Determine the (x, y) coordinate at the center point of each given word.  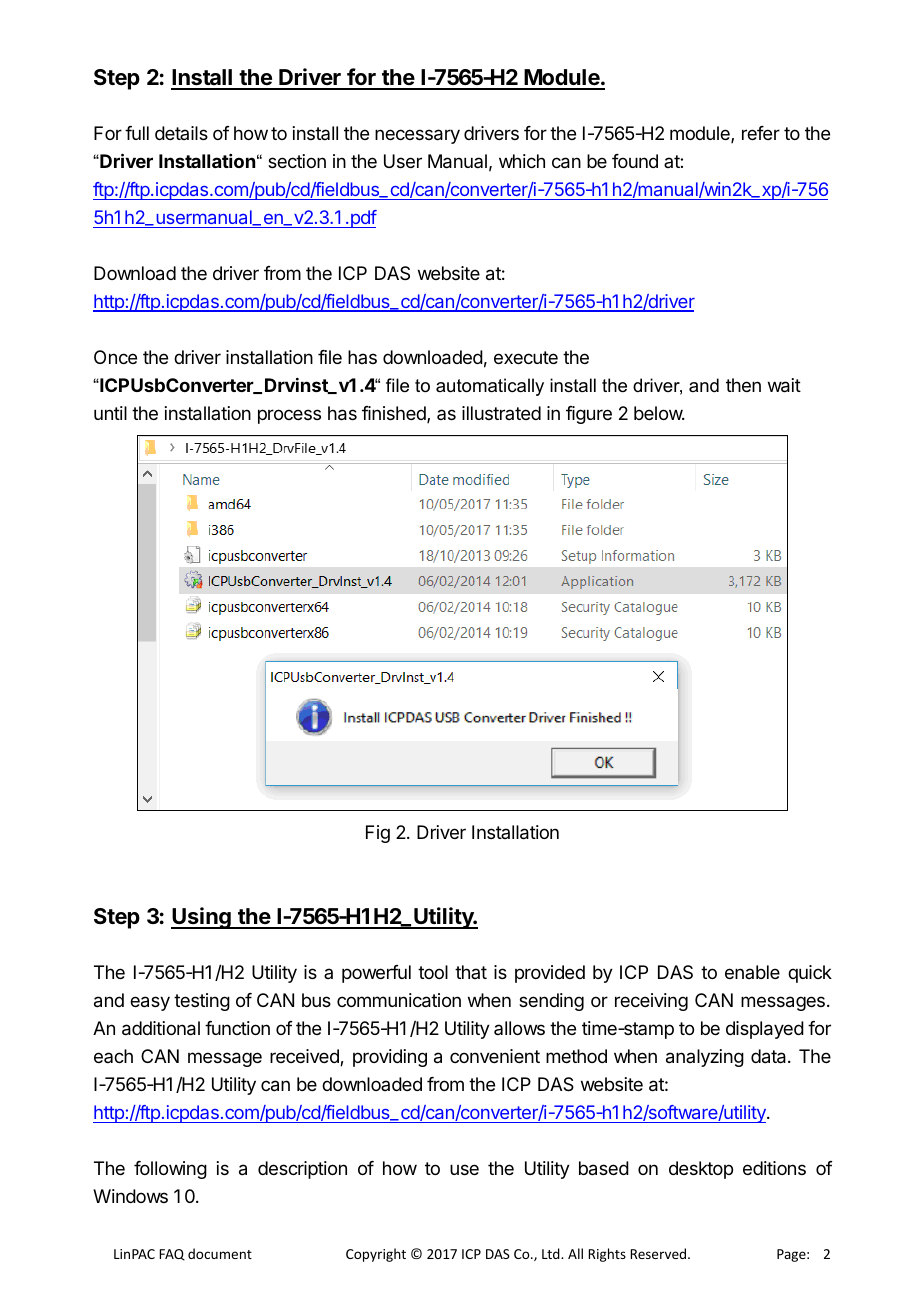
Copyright (376, 1255)
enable (752, 972)
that (471, 972)
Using (202, 918)
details (181, 133)
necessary (417, 136)
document (220, 1253)
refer (761, 133)
